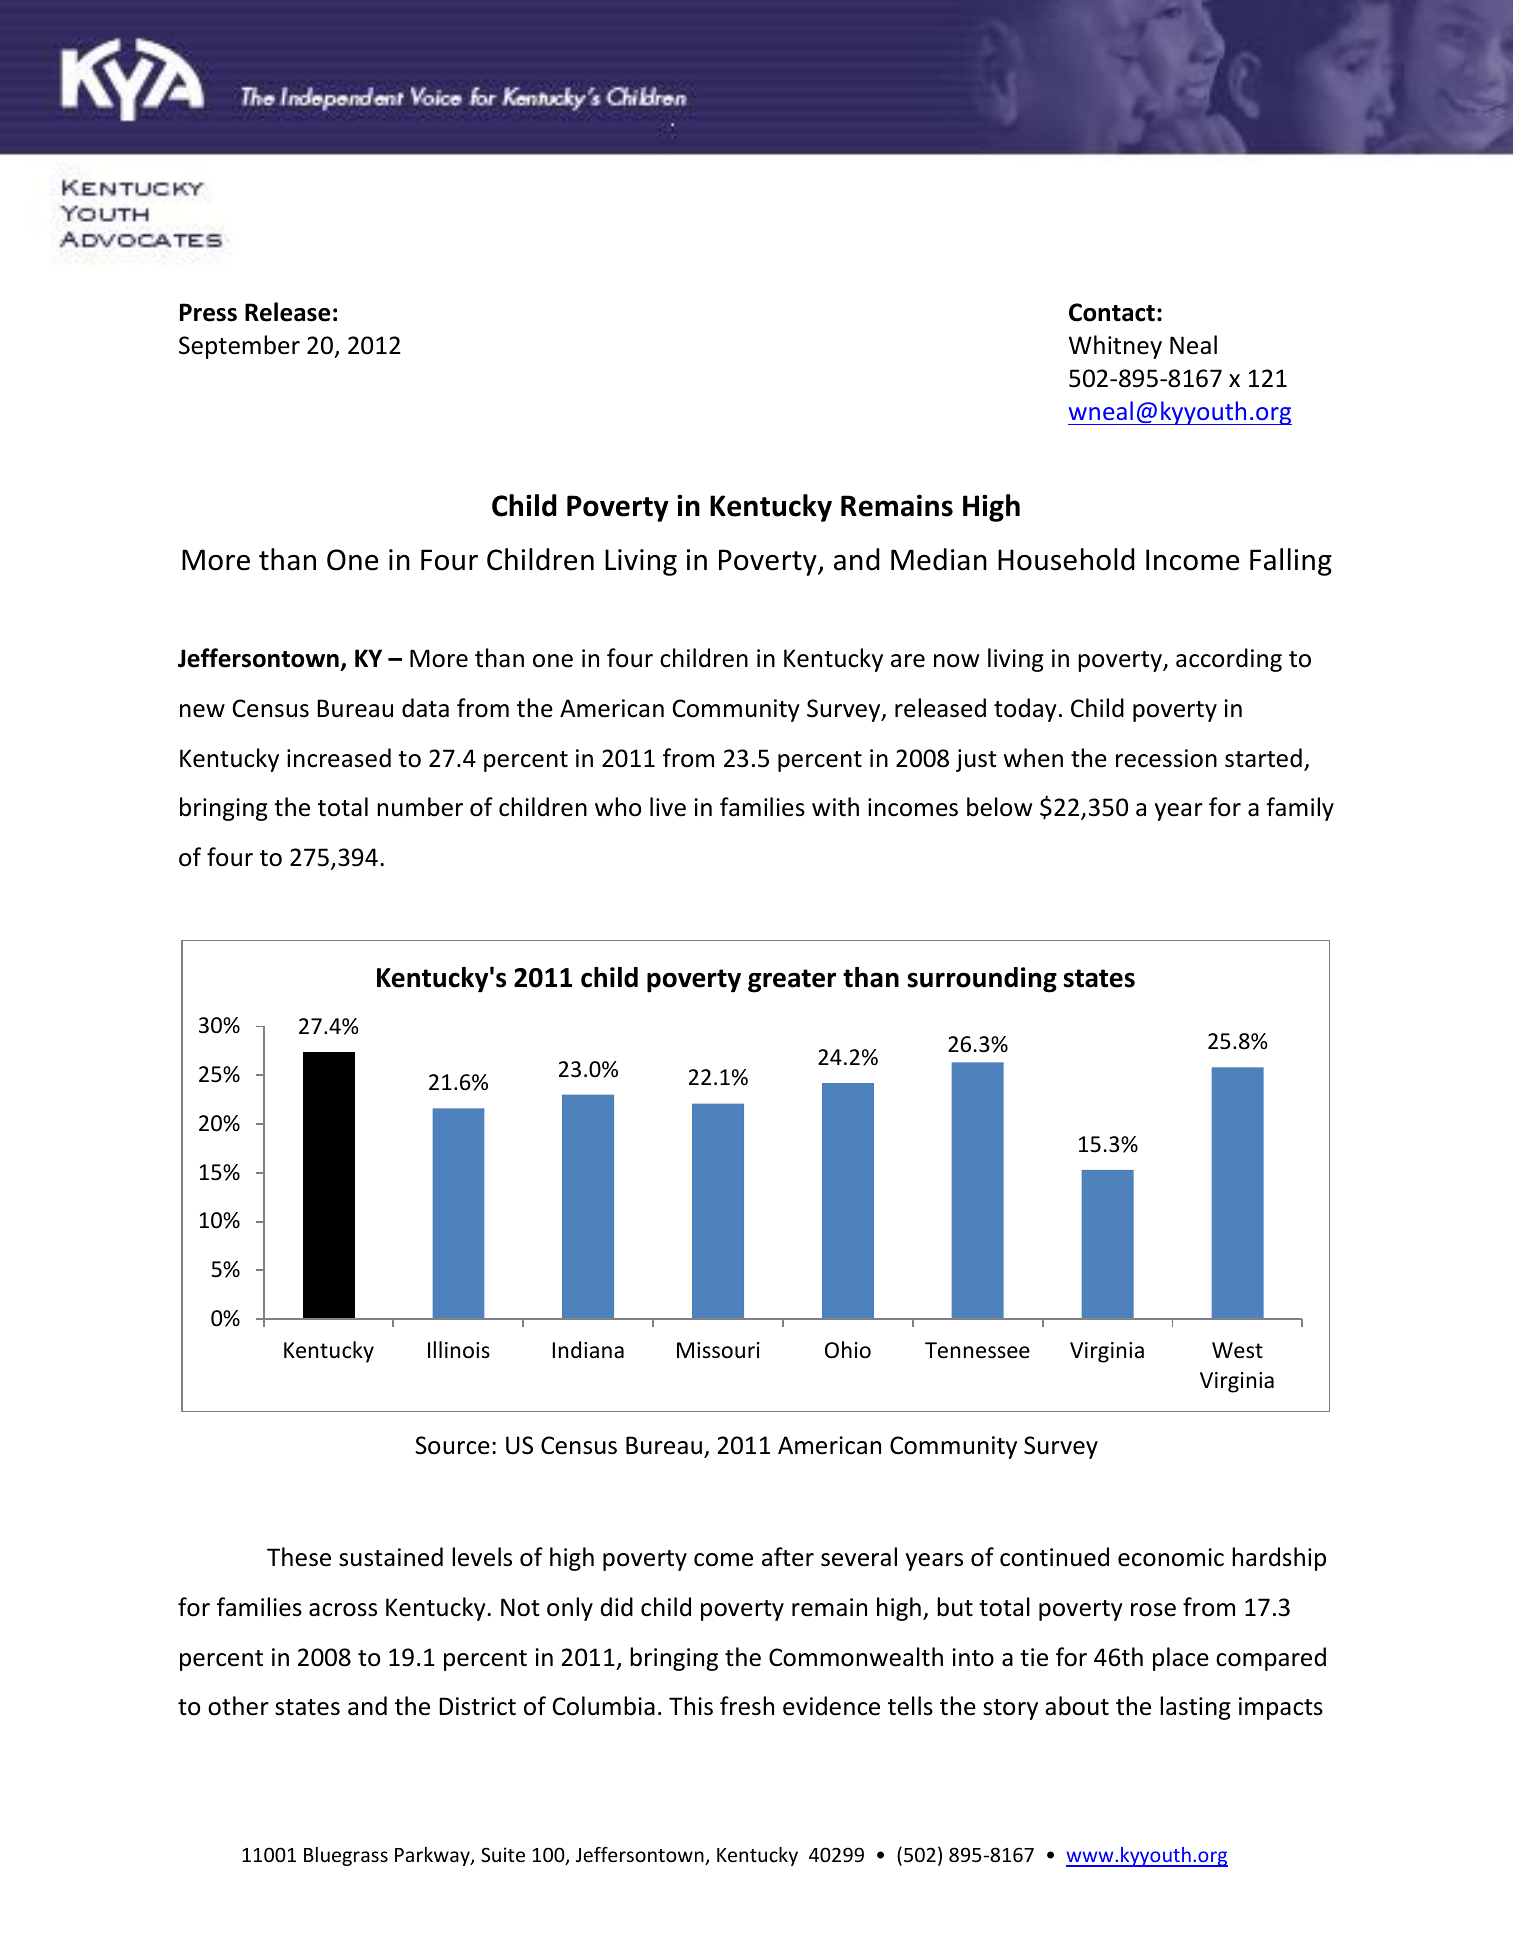  I want to click on Missouri, so click(718, 1350).
